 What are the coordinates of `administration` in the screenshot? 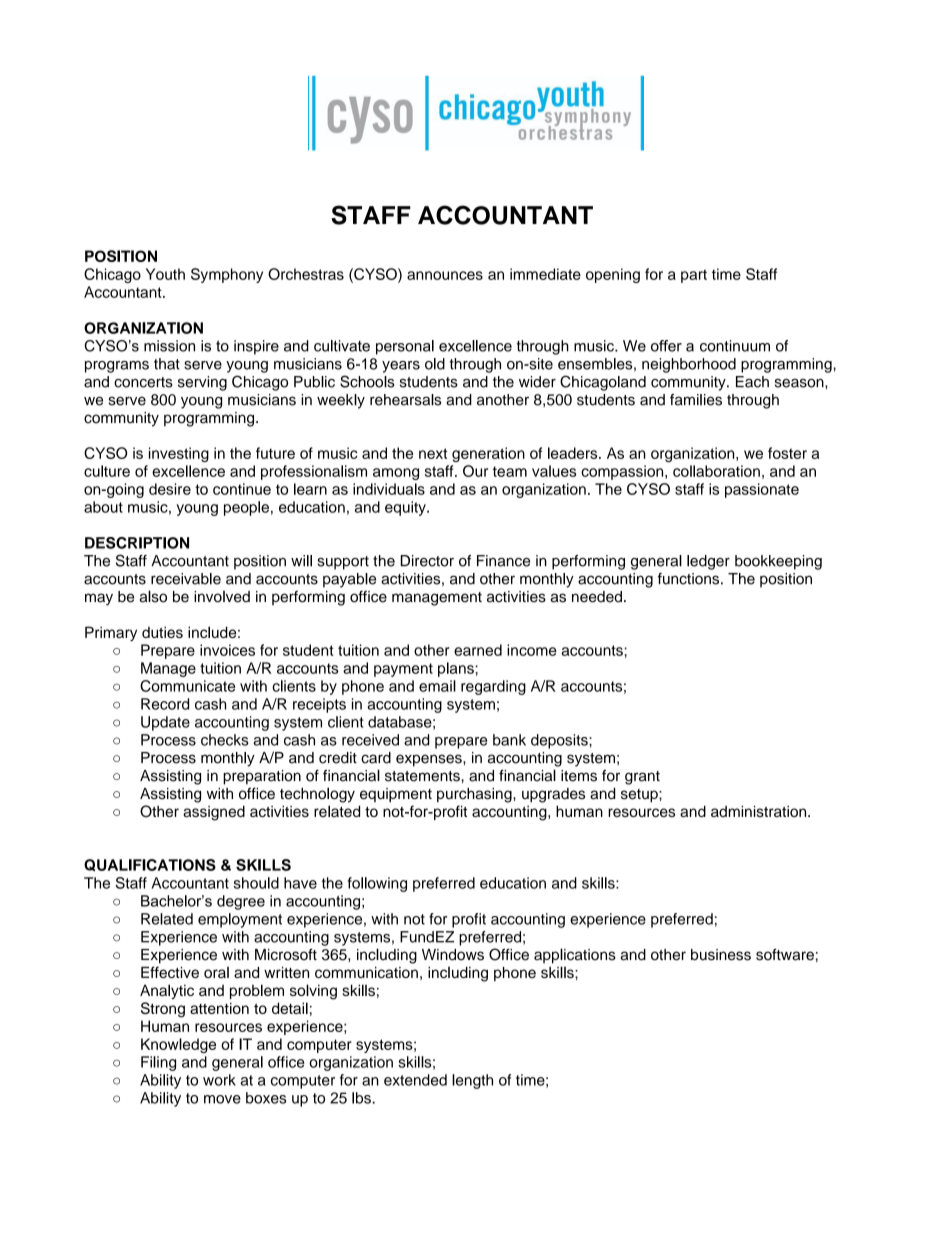 It's located at (760, 811).
